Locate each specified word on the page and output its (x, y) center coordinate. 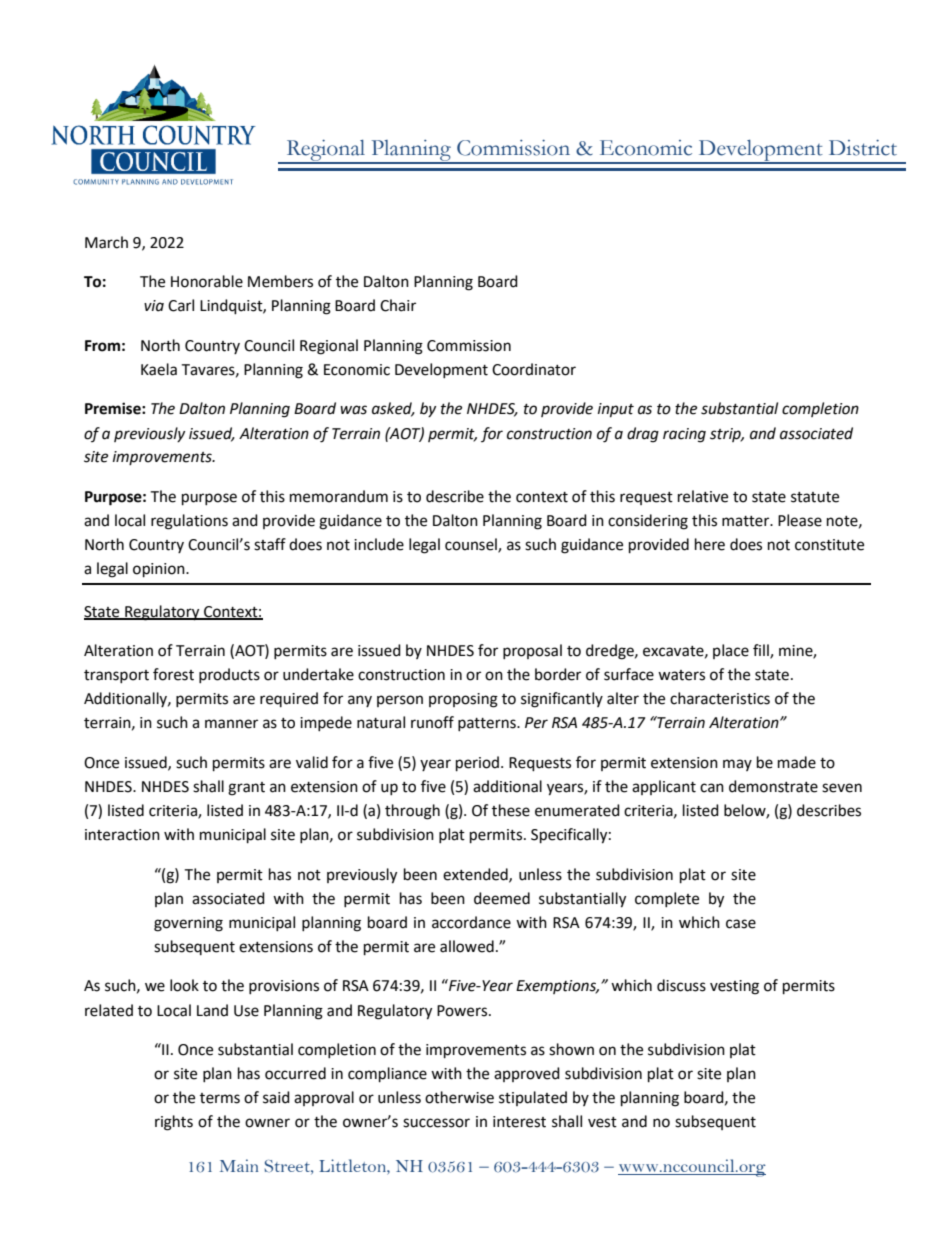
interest (519, 1122)
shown (571, 1049)
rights (174, 1123)
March (106, 242)
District (863, 148)
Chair (398, 305)
